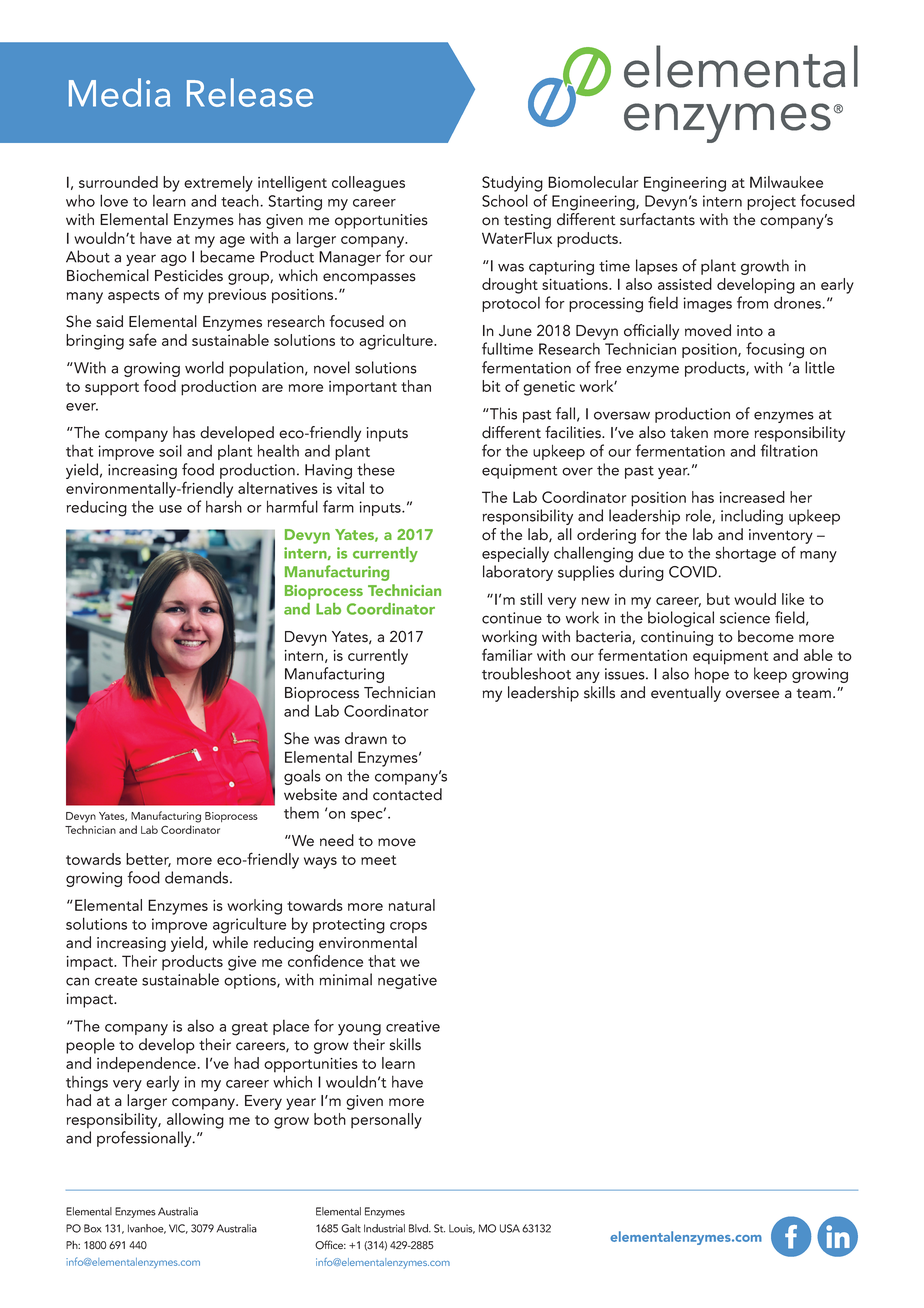 The width and height of the screenshot is (924, 1308). I want to click on Box, so click(92, 1228).
